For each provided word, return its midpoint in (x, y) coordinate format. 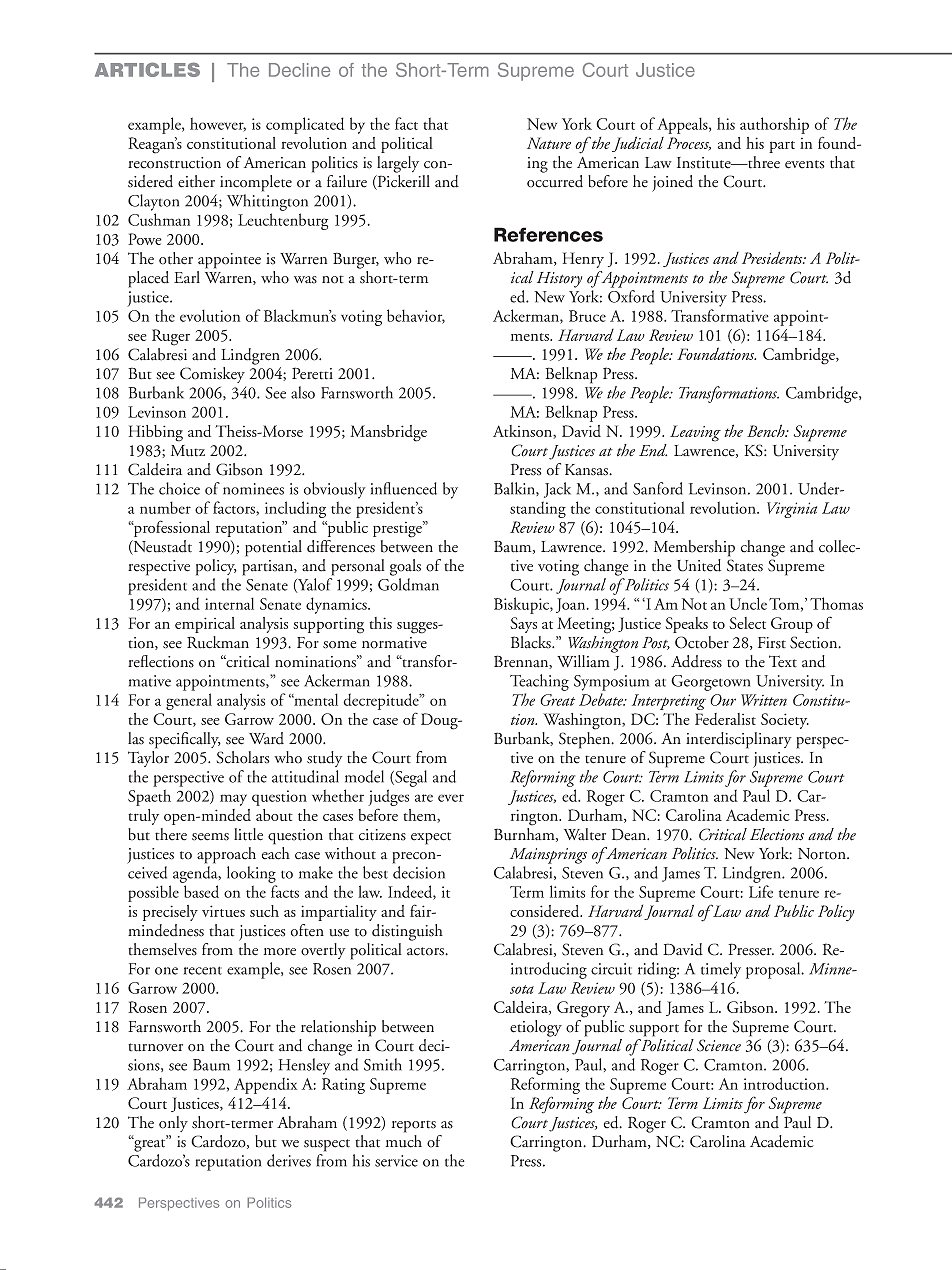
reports (414, 1126)
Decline (299, 70)
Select (747, 623)
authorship (774, 125)
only (173, 1124)
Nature (549, 143)
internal (229, 603)
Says (523, 625)
